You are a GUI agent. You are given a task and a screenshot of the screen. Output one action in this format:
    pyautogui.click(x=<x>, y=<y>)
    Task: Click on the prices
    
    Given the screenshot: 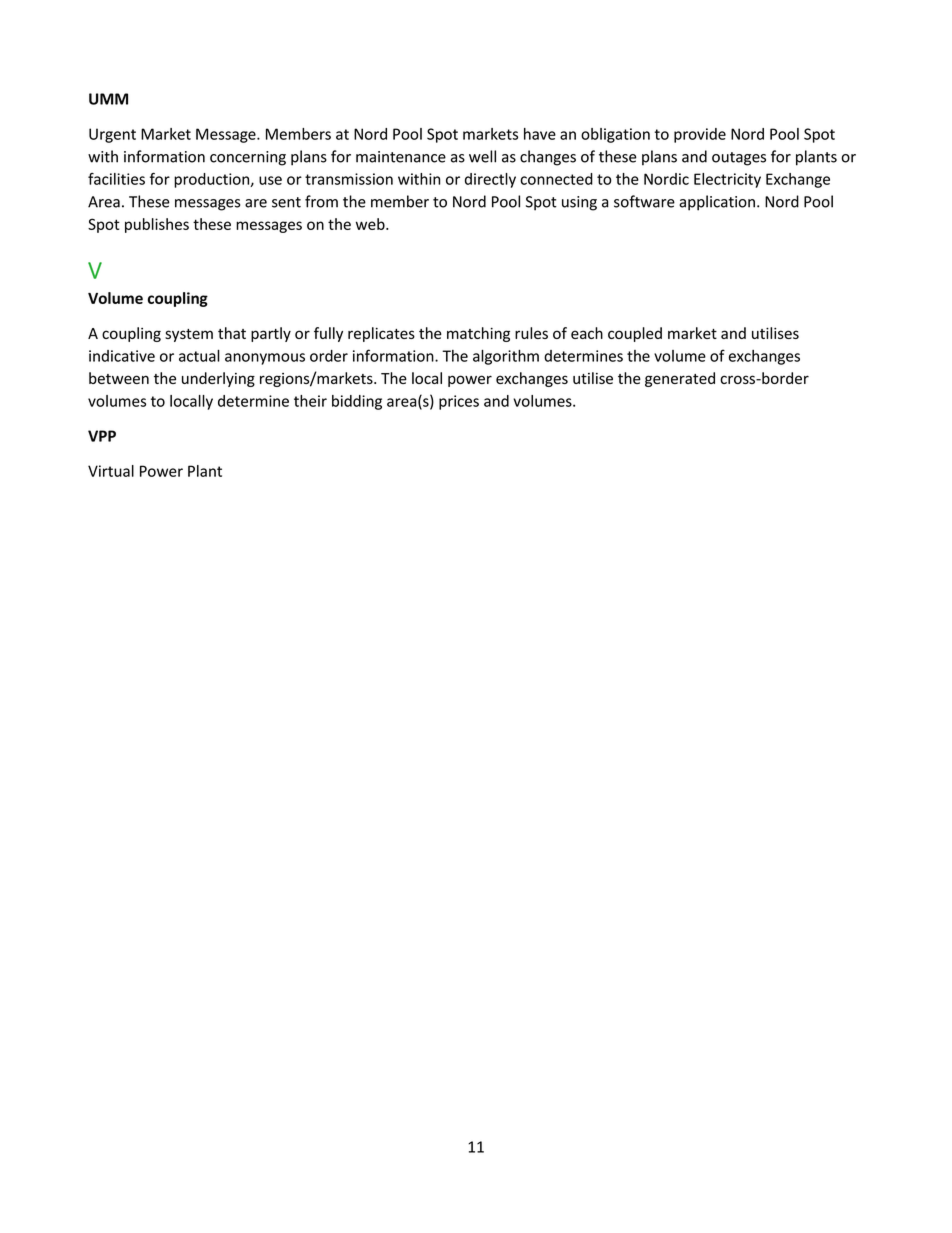 What is the action you would take?
    pyautogui.click(x=459, y=402)
